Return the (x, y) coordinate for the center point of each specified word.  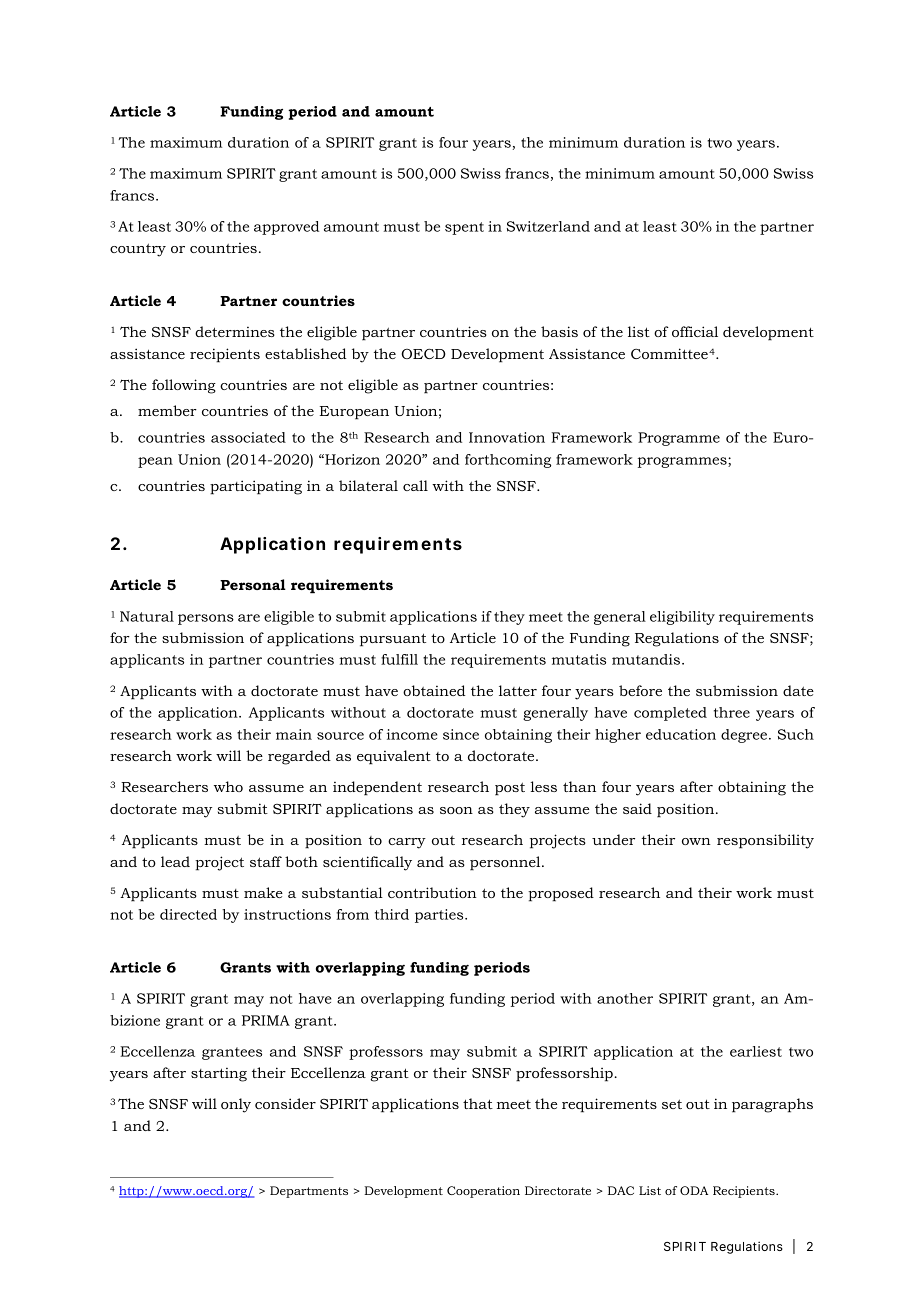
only (236, 1105)
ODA (694, 1190)
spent (464, 228)
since (461, 734)
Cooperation (483, 1192)
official (695, 331)
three (732, 712)
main (294, 734)
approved (286, 228)
